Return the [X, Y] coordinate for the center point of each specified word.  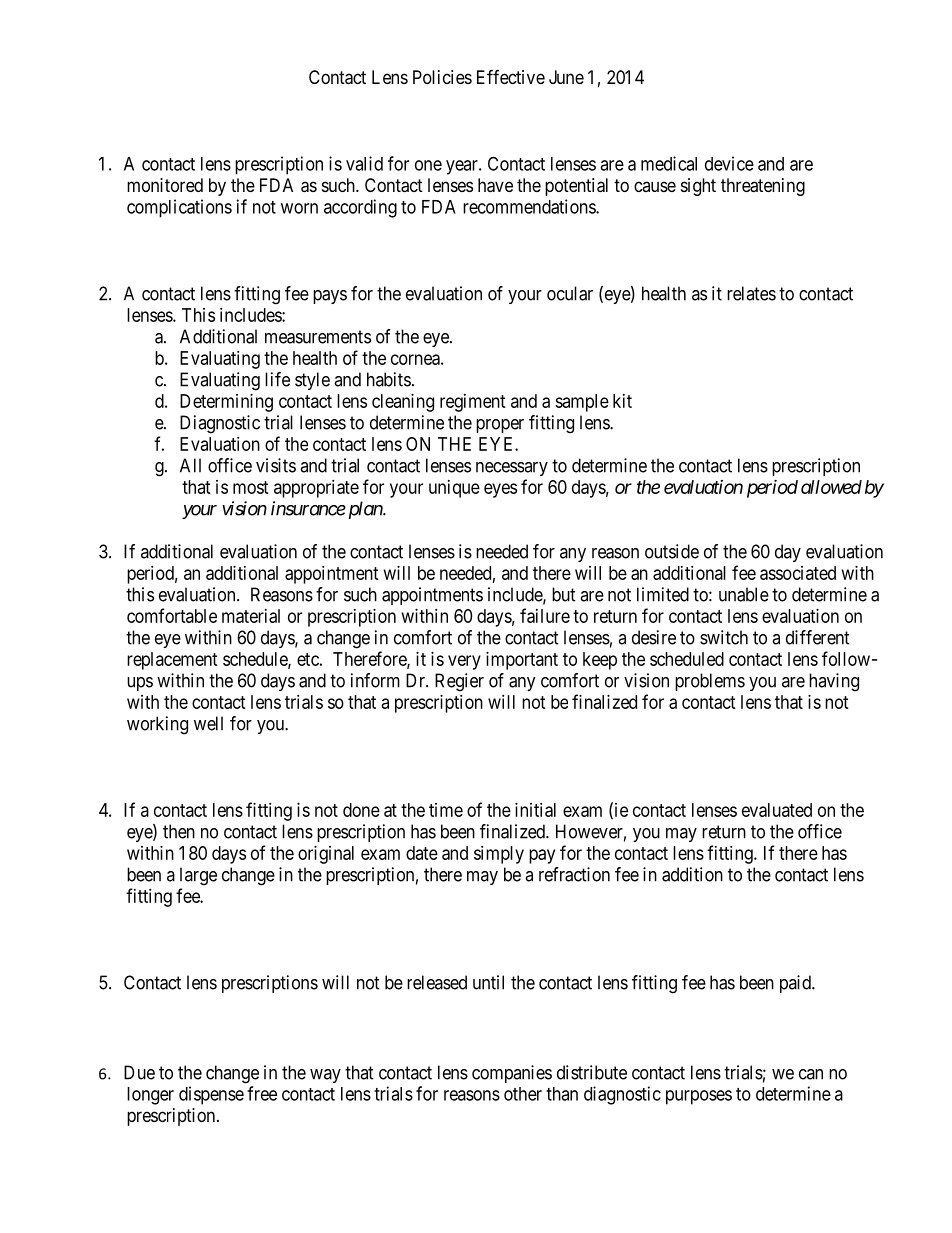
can [811, 1074]
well [208, 723]
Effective [511, 76]
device [729, 163]
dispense [211, 1095]
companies [512, 1074]
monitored [165, 185]
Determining [226, 403]
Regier [459, 682]
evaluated [777, 810]
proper [500, 426]
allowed [831, 487]
